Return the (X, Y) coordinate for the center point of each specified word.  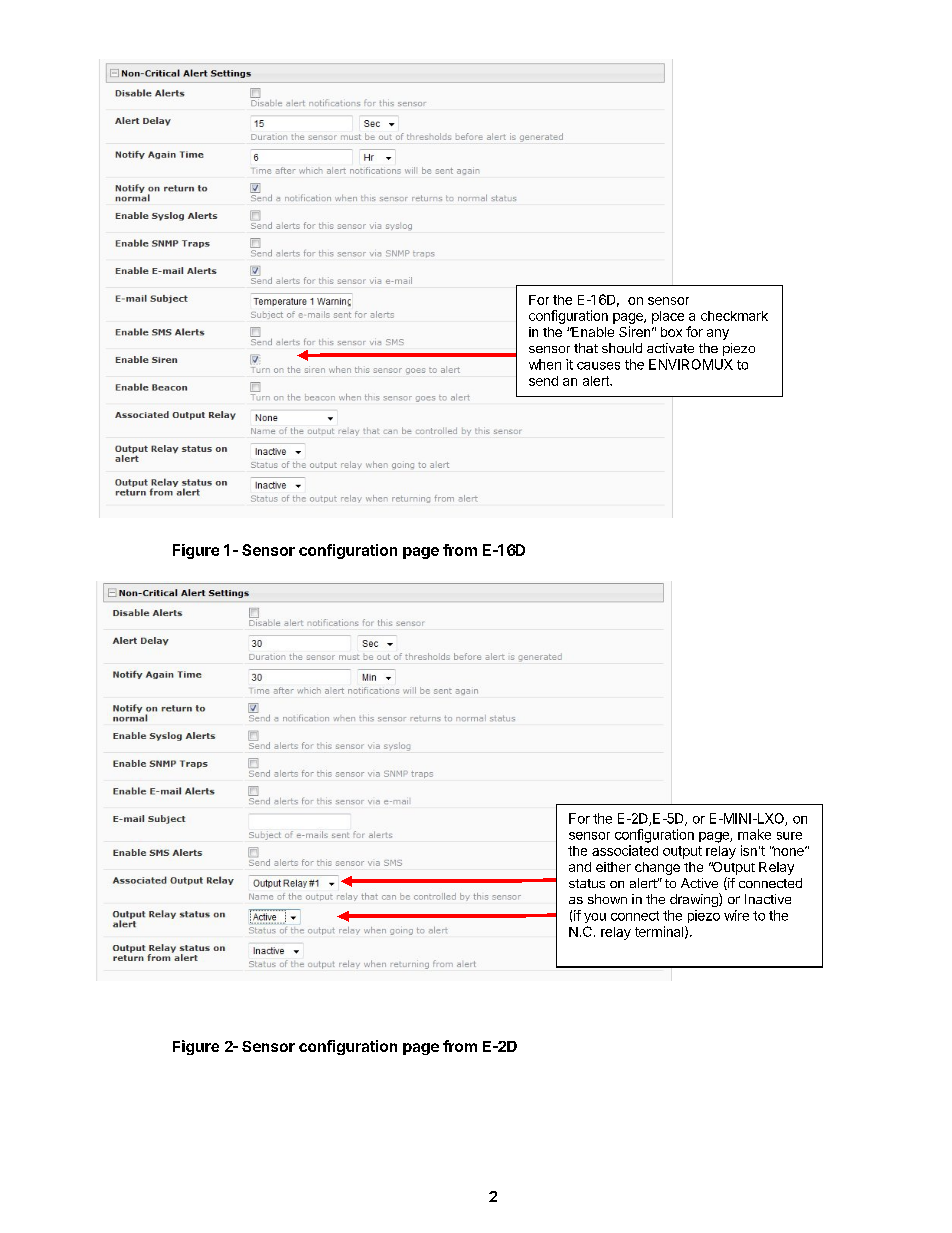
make (754, 834)
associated (625, 850)
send (543, 381)
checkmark (734, 316)
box (671, 332)
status (587, 883)
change (657, 868)
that (586, 348)
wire (736, 915)
